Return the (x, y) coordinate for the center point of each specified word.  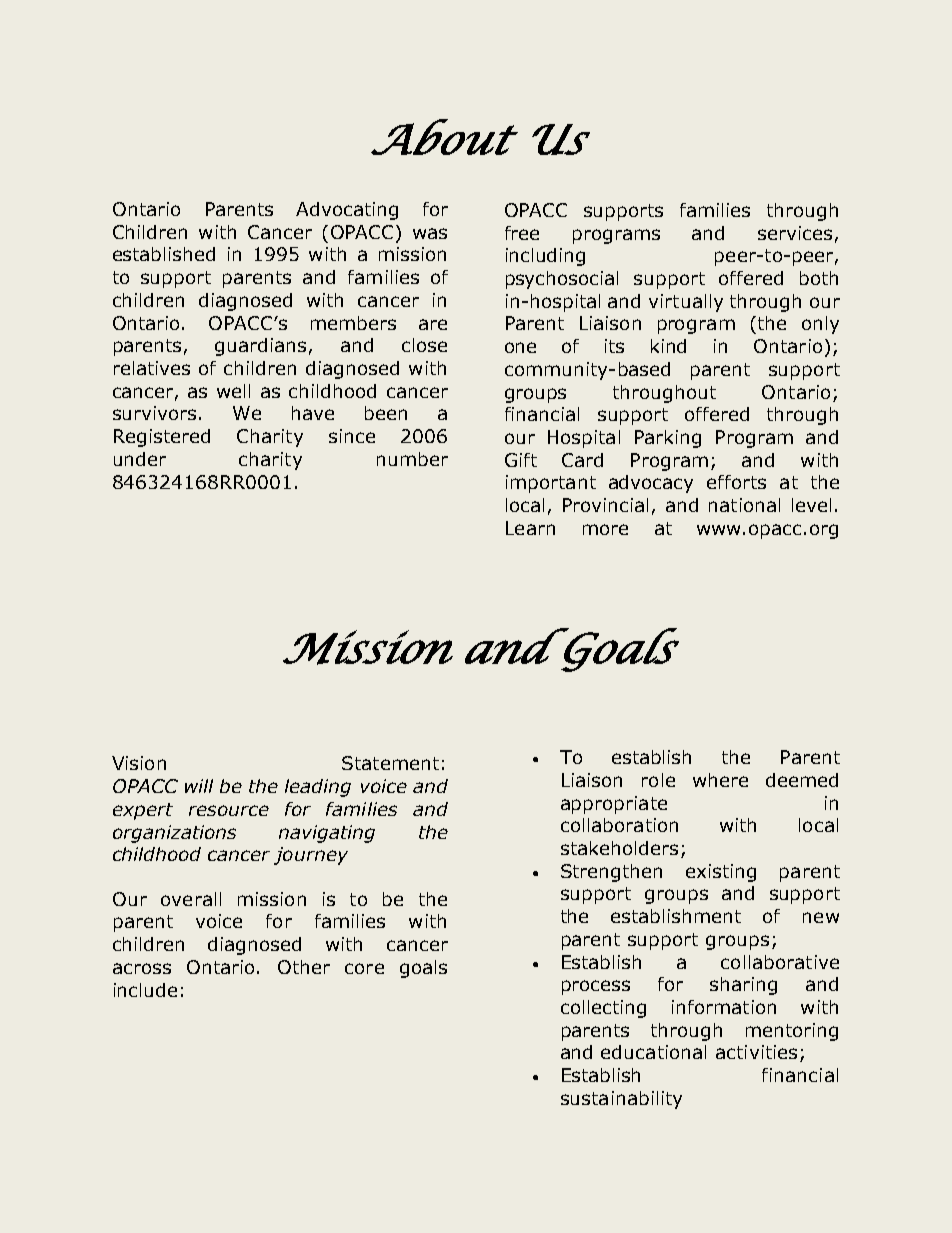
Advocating (347, 211)
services (795, 233)
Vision (139, 763)
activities (756, 1052)
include (145, 990)
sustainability (621, 1100)
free (522, 233)
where (720, 780)
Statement (390, 763)
